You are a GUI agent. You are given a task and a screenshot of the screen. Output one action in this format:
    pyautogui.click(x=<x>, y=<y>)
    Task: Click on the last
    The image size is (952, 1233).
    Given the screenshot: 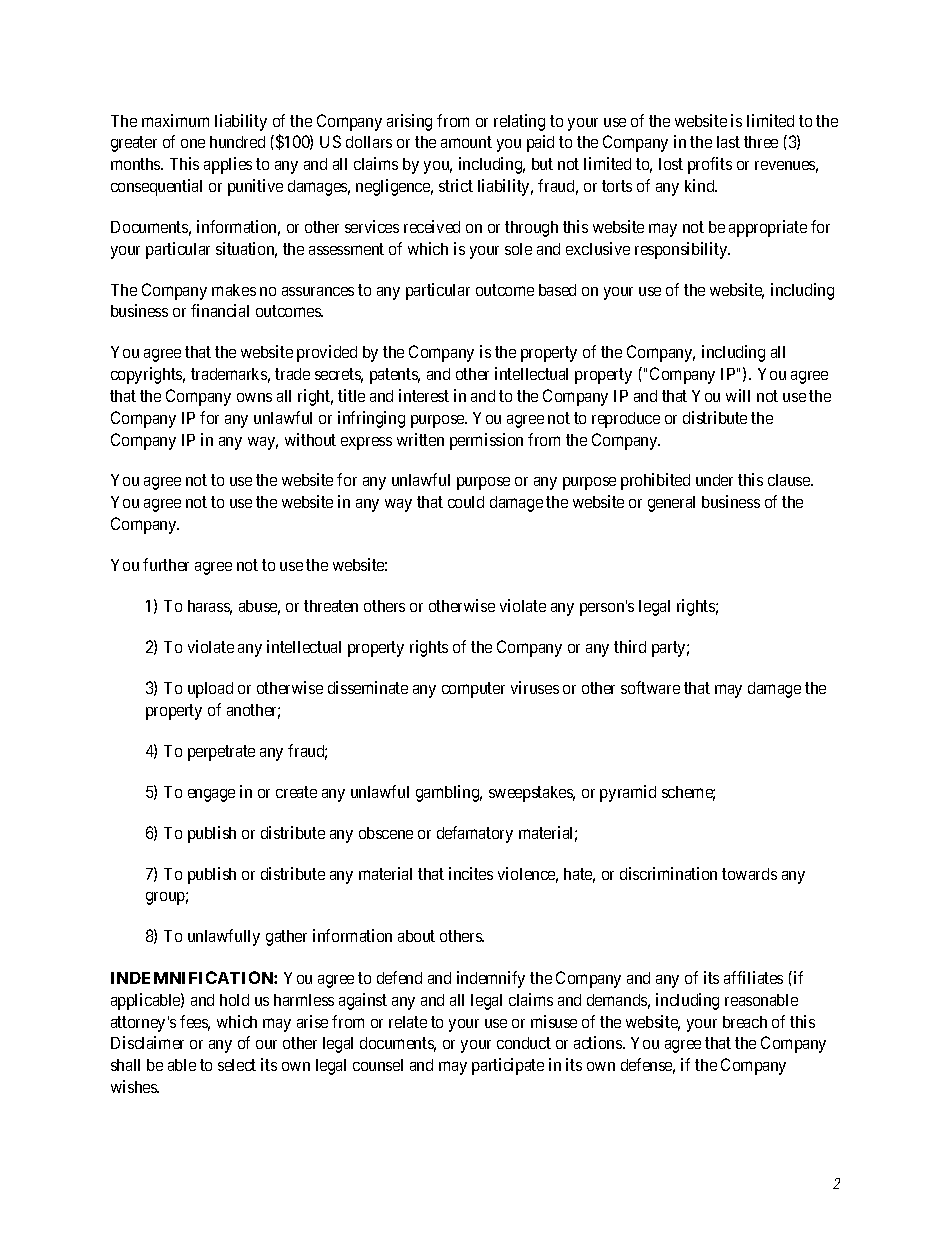 What is the action you would take?
    pyautogui.click(x=728, y=142)
